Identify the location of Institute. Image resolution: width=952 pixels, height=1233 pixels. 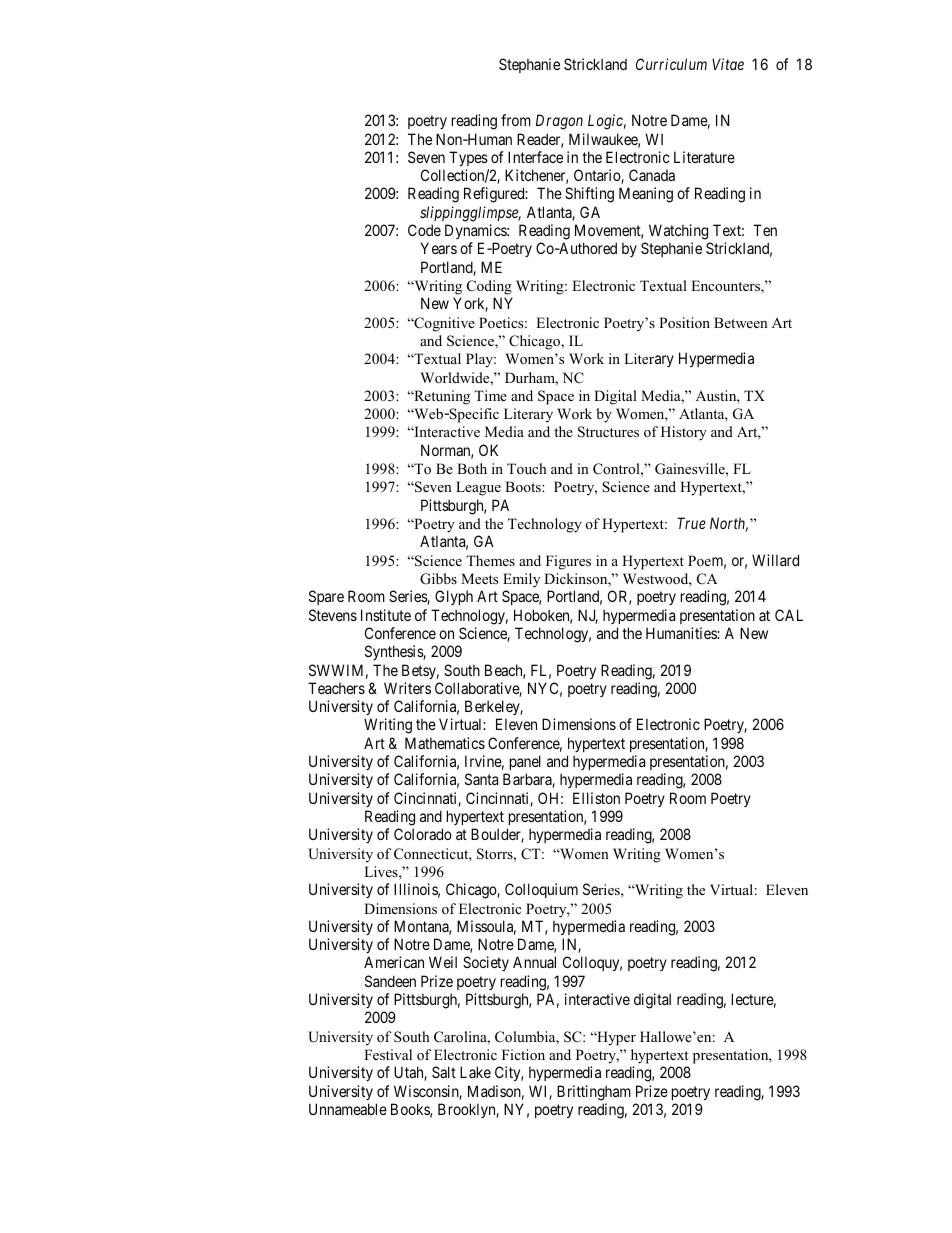
(386, 615).
